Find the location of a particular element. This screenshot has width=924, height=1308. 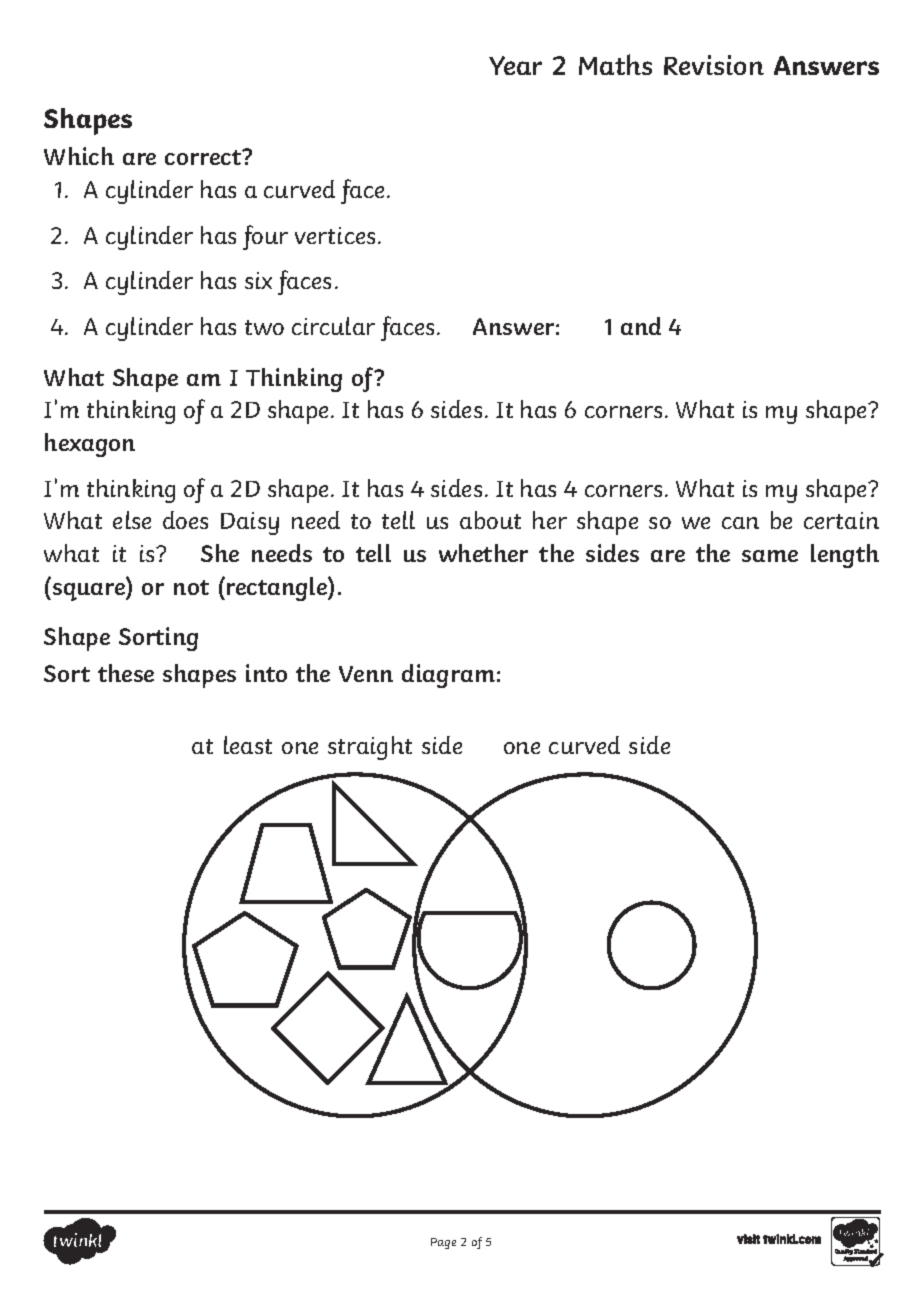

into is located at coordinates (266, 673).
